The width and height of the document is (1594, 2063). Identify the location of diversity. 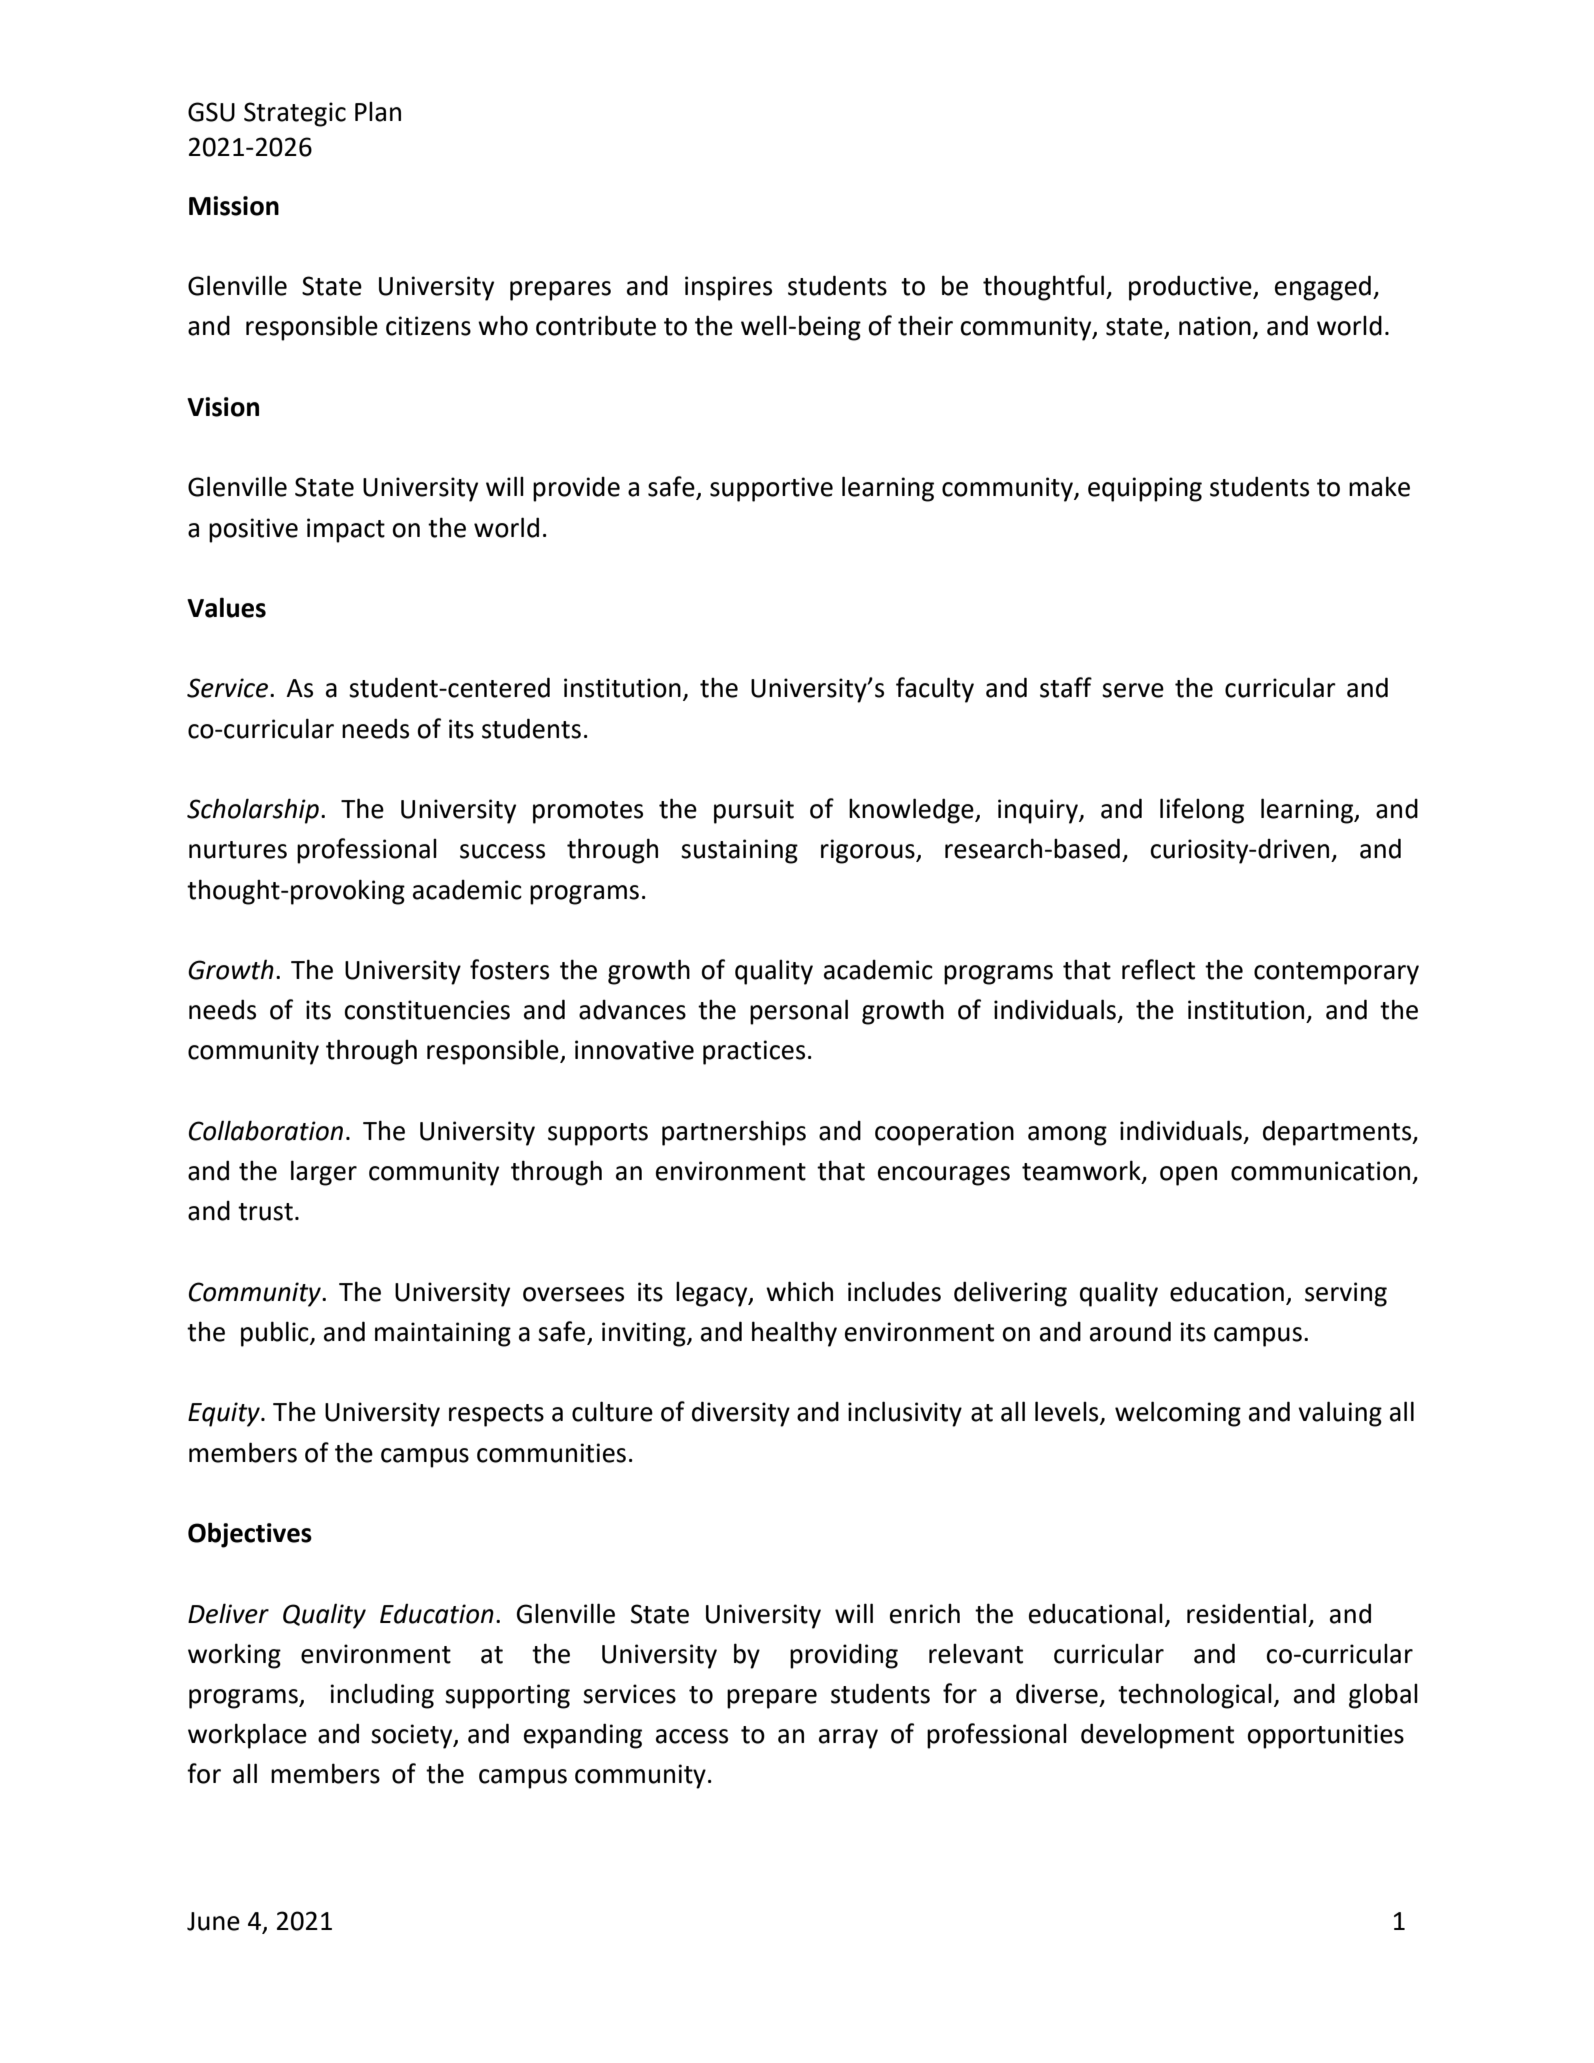
(741, 1414).
